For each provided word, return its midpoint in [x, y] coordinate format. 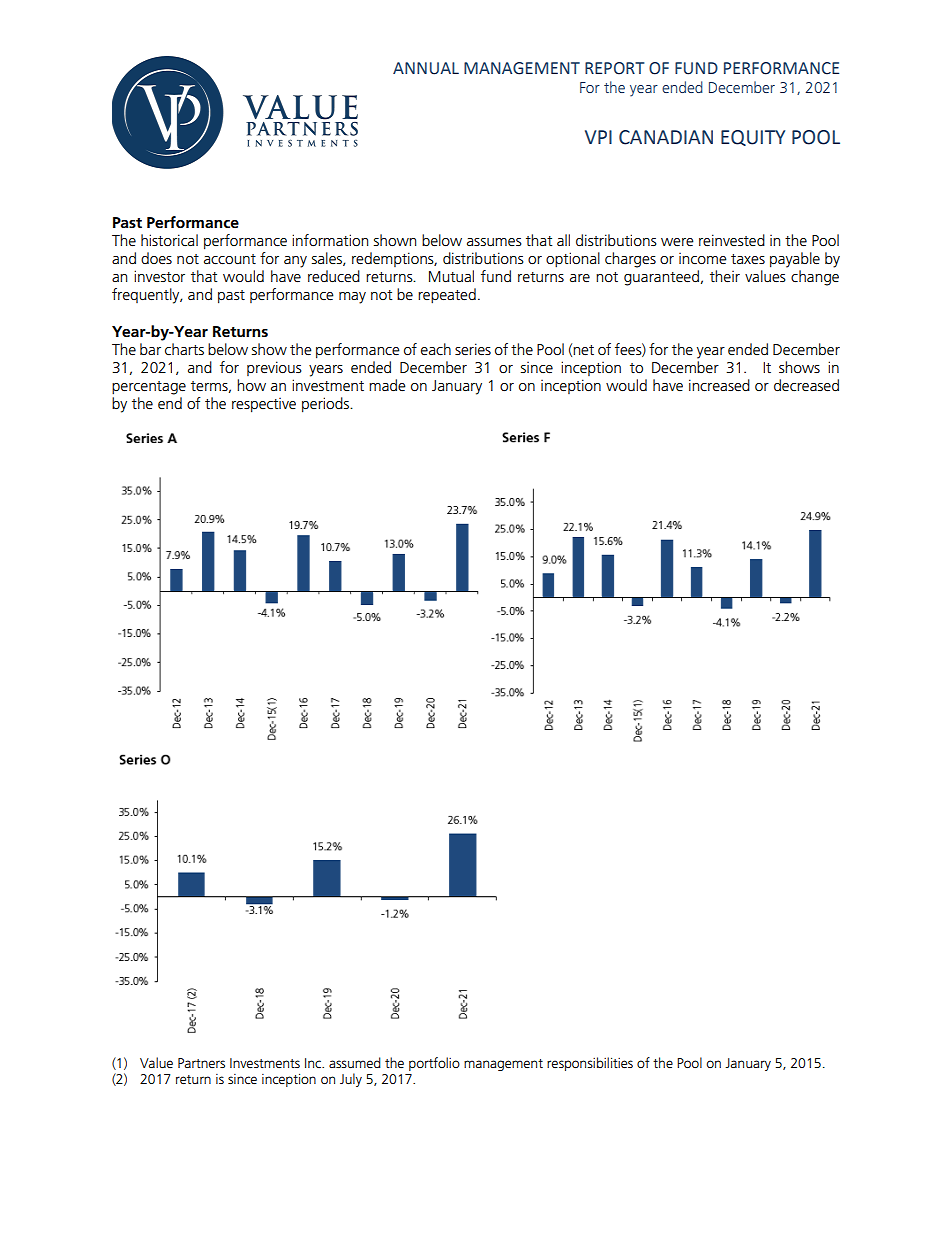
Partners [201, 1063]
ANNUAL [426, 68]
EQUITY [753, 138]
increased [719, 385]
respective [264, 405]
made [387, 385]
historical [169, 240]
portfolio [434, 1064]
